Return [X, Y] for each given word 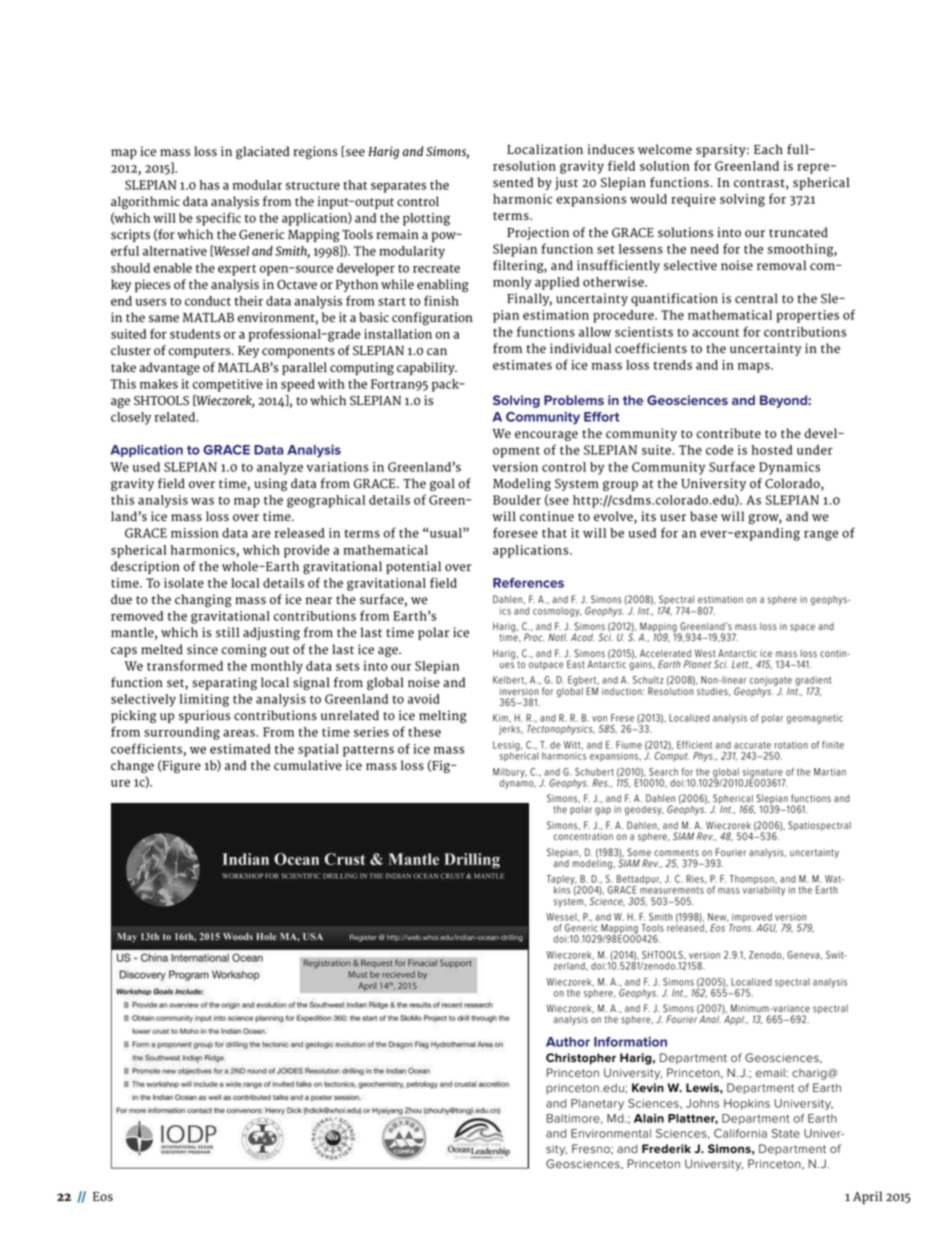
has [209, 185]
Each [768, 149]
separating [224, 683]
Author [568, 1042]
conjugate [771, 682]
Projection [538, 233]
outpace [546, 665]
